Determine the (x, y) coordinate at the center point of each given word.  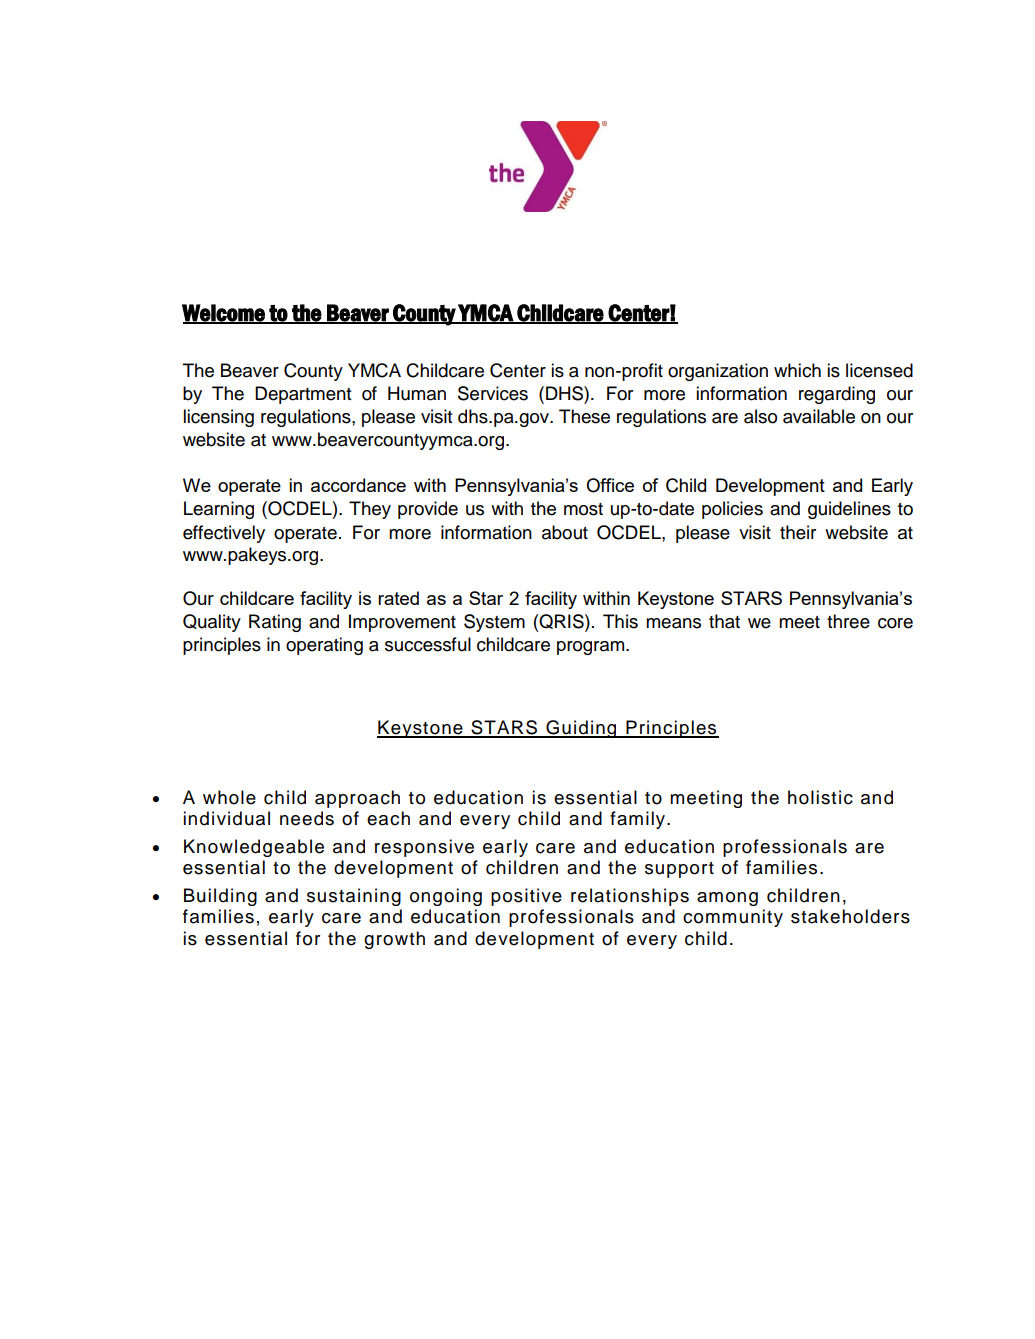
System (494, 623)
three (848, 621)
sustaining (354, 897)
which (797, 370)
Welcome (224, 313)
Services (493, 393)
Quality (212, 623)
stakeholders (850, 916)
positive (526, 897)
